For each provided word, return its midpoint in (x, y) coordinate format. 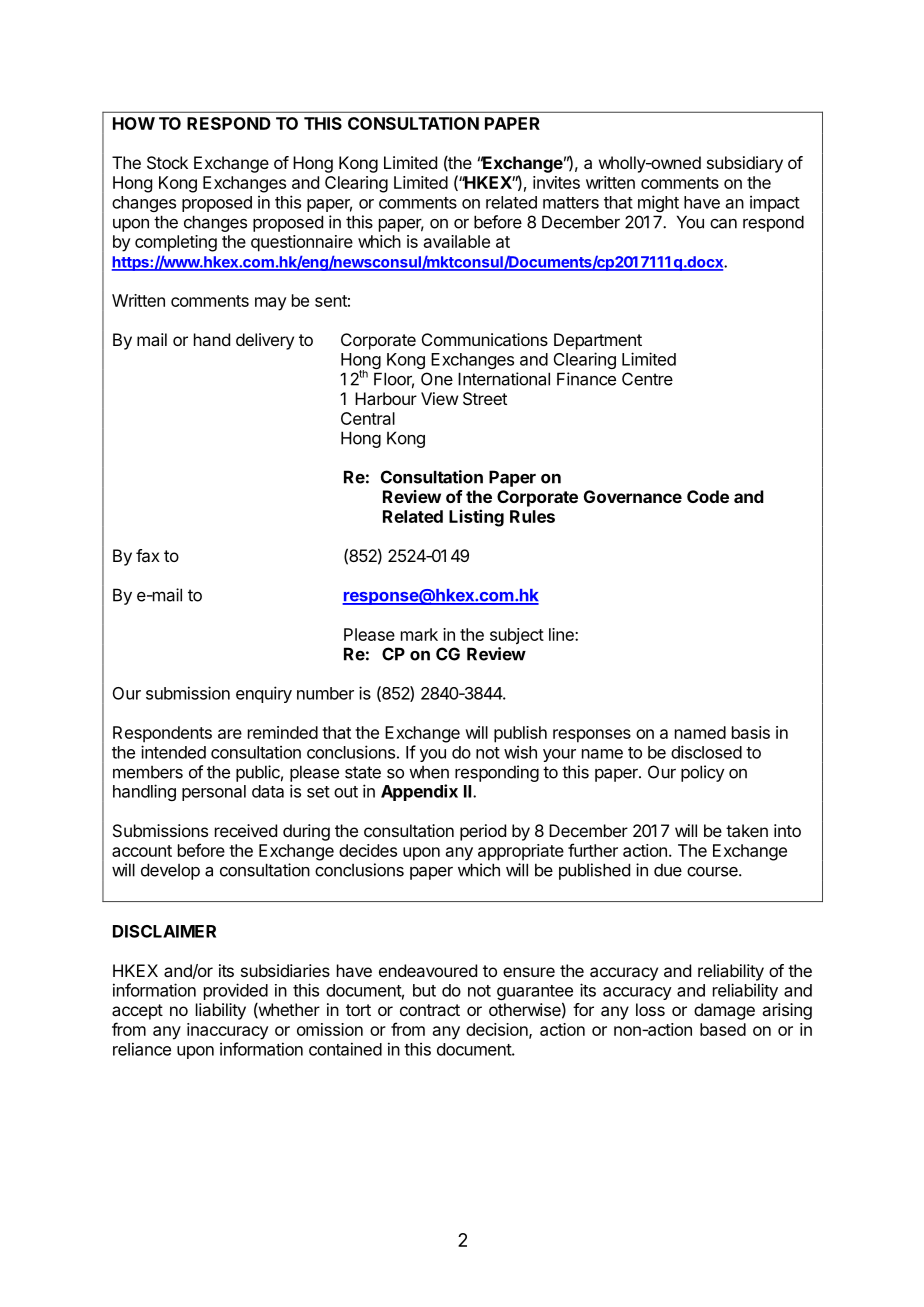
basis (751, 732)
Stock (167, 162)
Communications (485, 339)
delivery (265, 341)
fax (148, 555)
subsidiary (745, 164)
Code (708, 496)
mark (419, 634)
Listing (476, 518)
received (246, 830)
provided (236, 993)
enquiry (264, 694)
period (483, 832)
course (713, 872)
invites (556, 182)
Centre (647, 379)
